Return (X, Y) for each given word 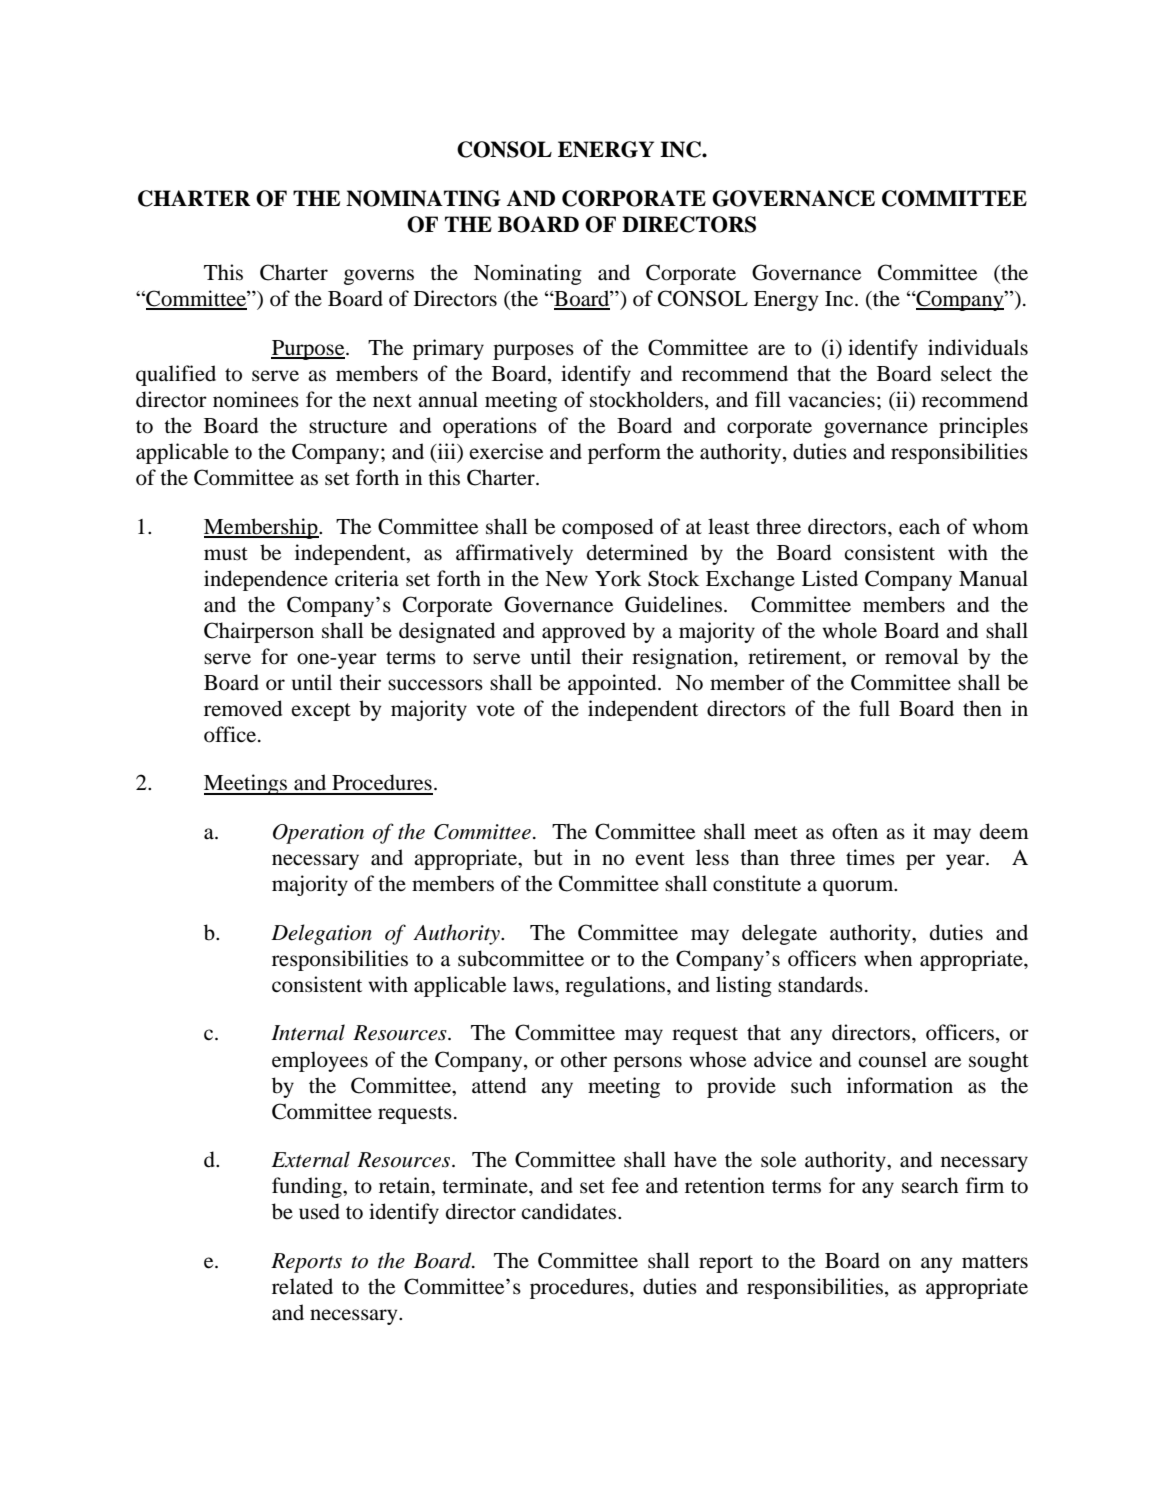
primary (448, 349)
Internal (308, 1032)
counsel (892, 1059)
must (226, 554)
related (302, 1286)
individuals (978, 347)
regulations (616, 986)
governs (379, 277)
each (919, 526)
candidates (570, 1211)
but (548, 857)
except (321, 712)
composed (607, 528)
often (855, 831)
